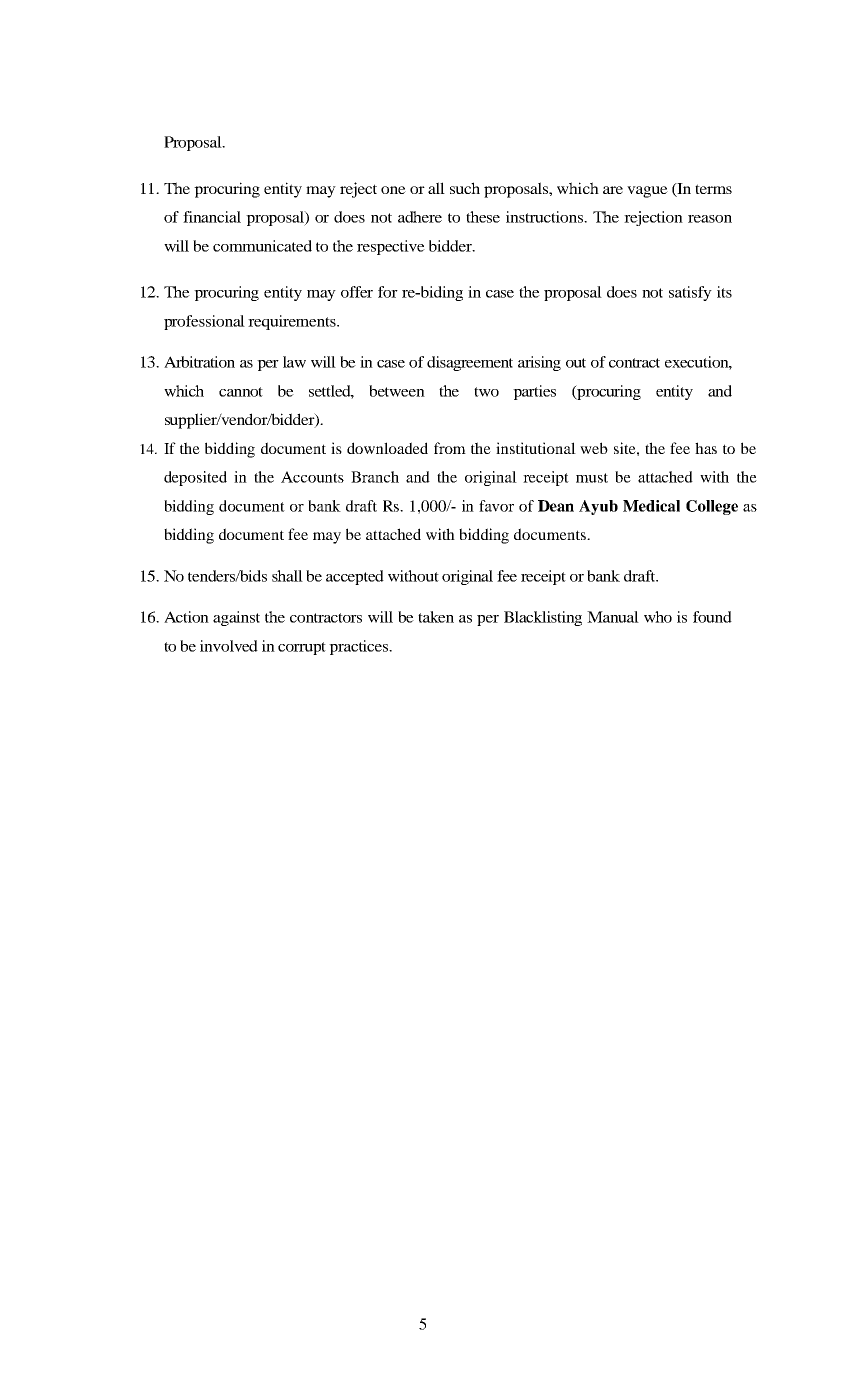  What do you see at coordinates (388, 292) in the screenshot?
I see `for` at bounding box center [388, 292].
